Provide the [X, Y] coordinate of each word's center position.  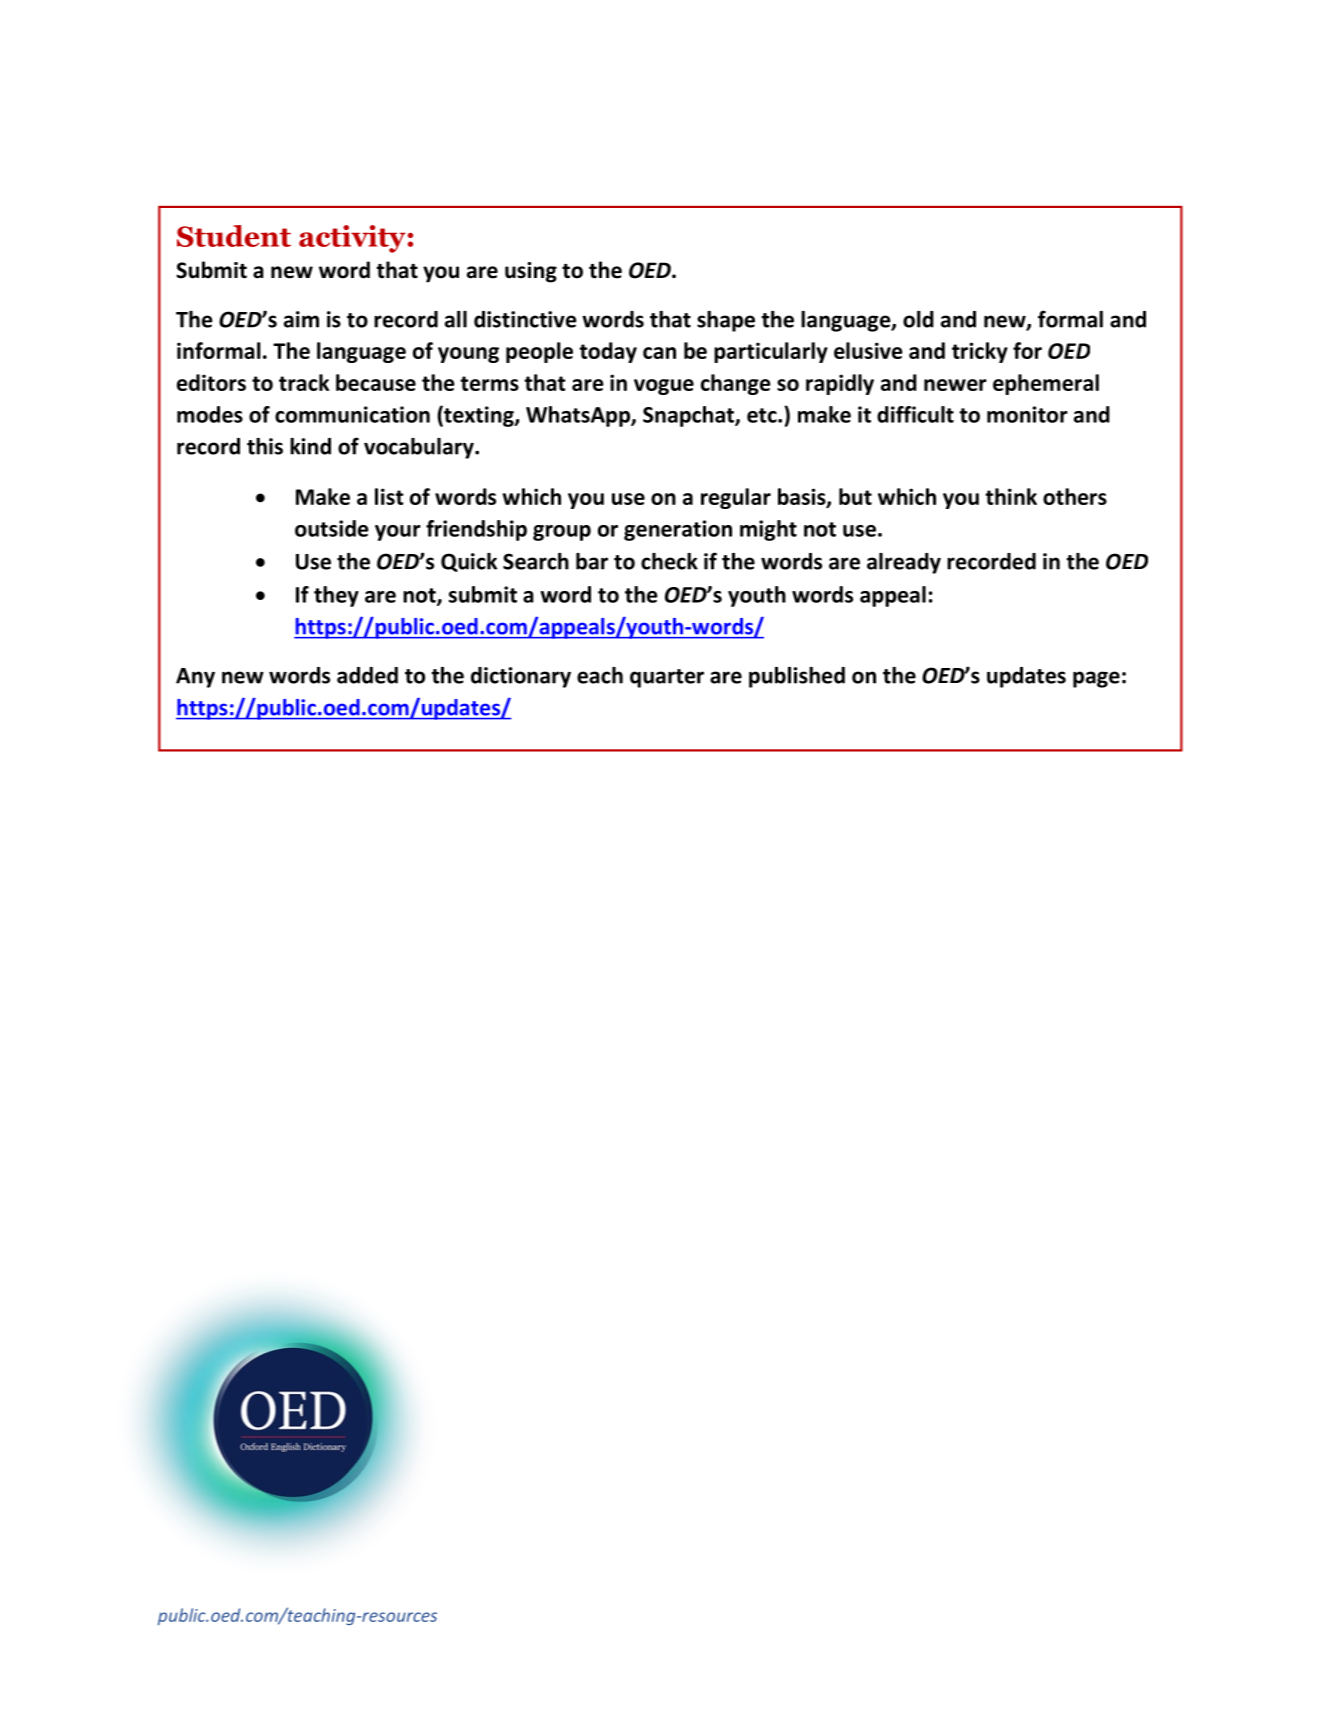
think [1011, 496]
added [367, 675]
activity [352, 239]
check [669, 561]
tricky [980, 352]
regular [736, 498]
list [389, 496]
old [918, 319]
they [336, 596]
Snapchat [689, 416]
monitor [1027, 414]
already [904, 563]
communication [352, 414]
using [531, 272]
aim [301, 319]
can [659, 353]
